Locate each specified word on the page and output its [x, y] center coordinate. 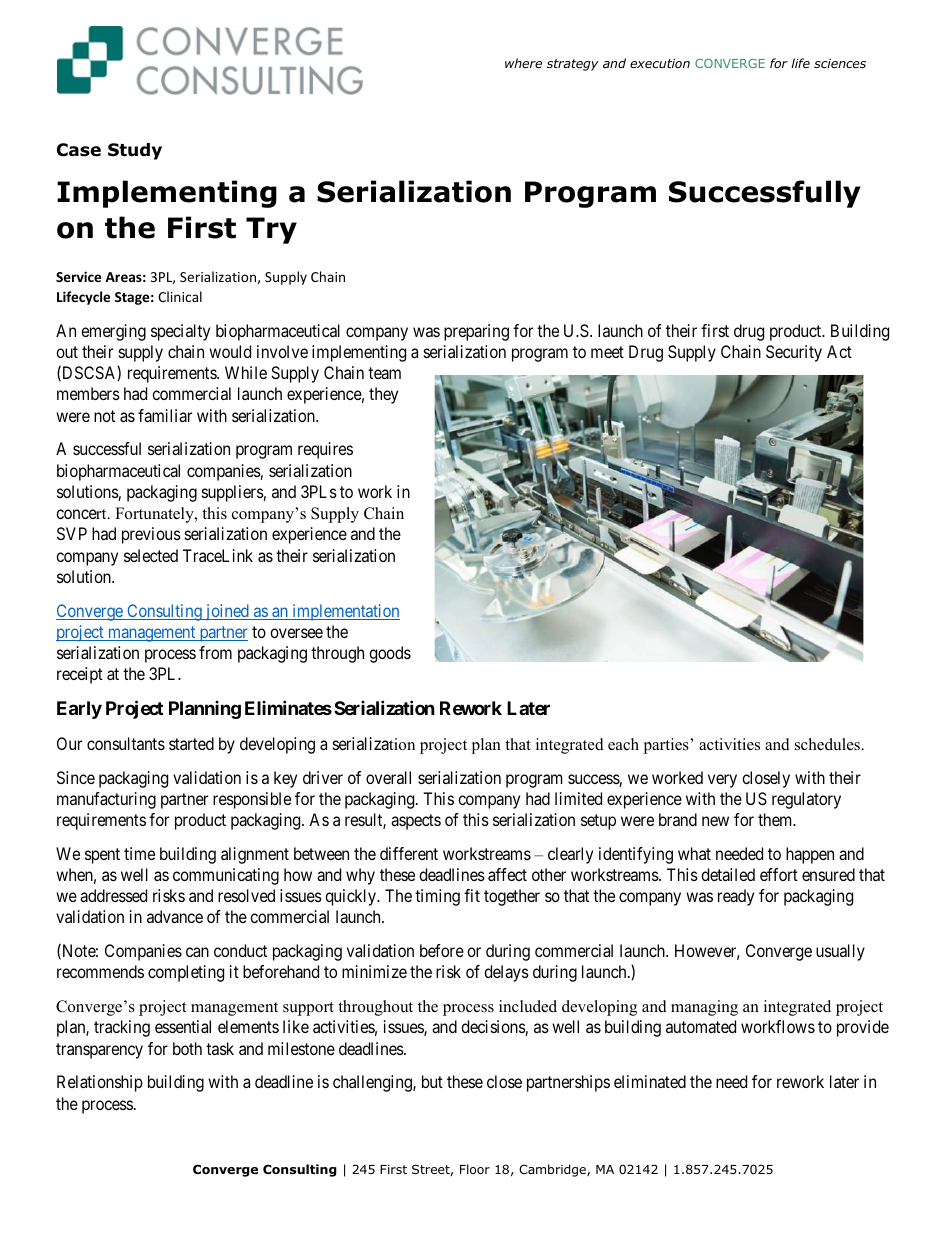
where [523, 63]
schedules [829, 744]
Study [135, 151]
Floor [475, 1169]
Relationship [100, 1083]
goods [390, 654]
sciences [840, 63]
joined [227, 612]
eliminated [650, 1081]
